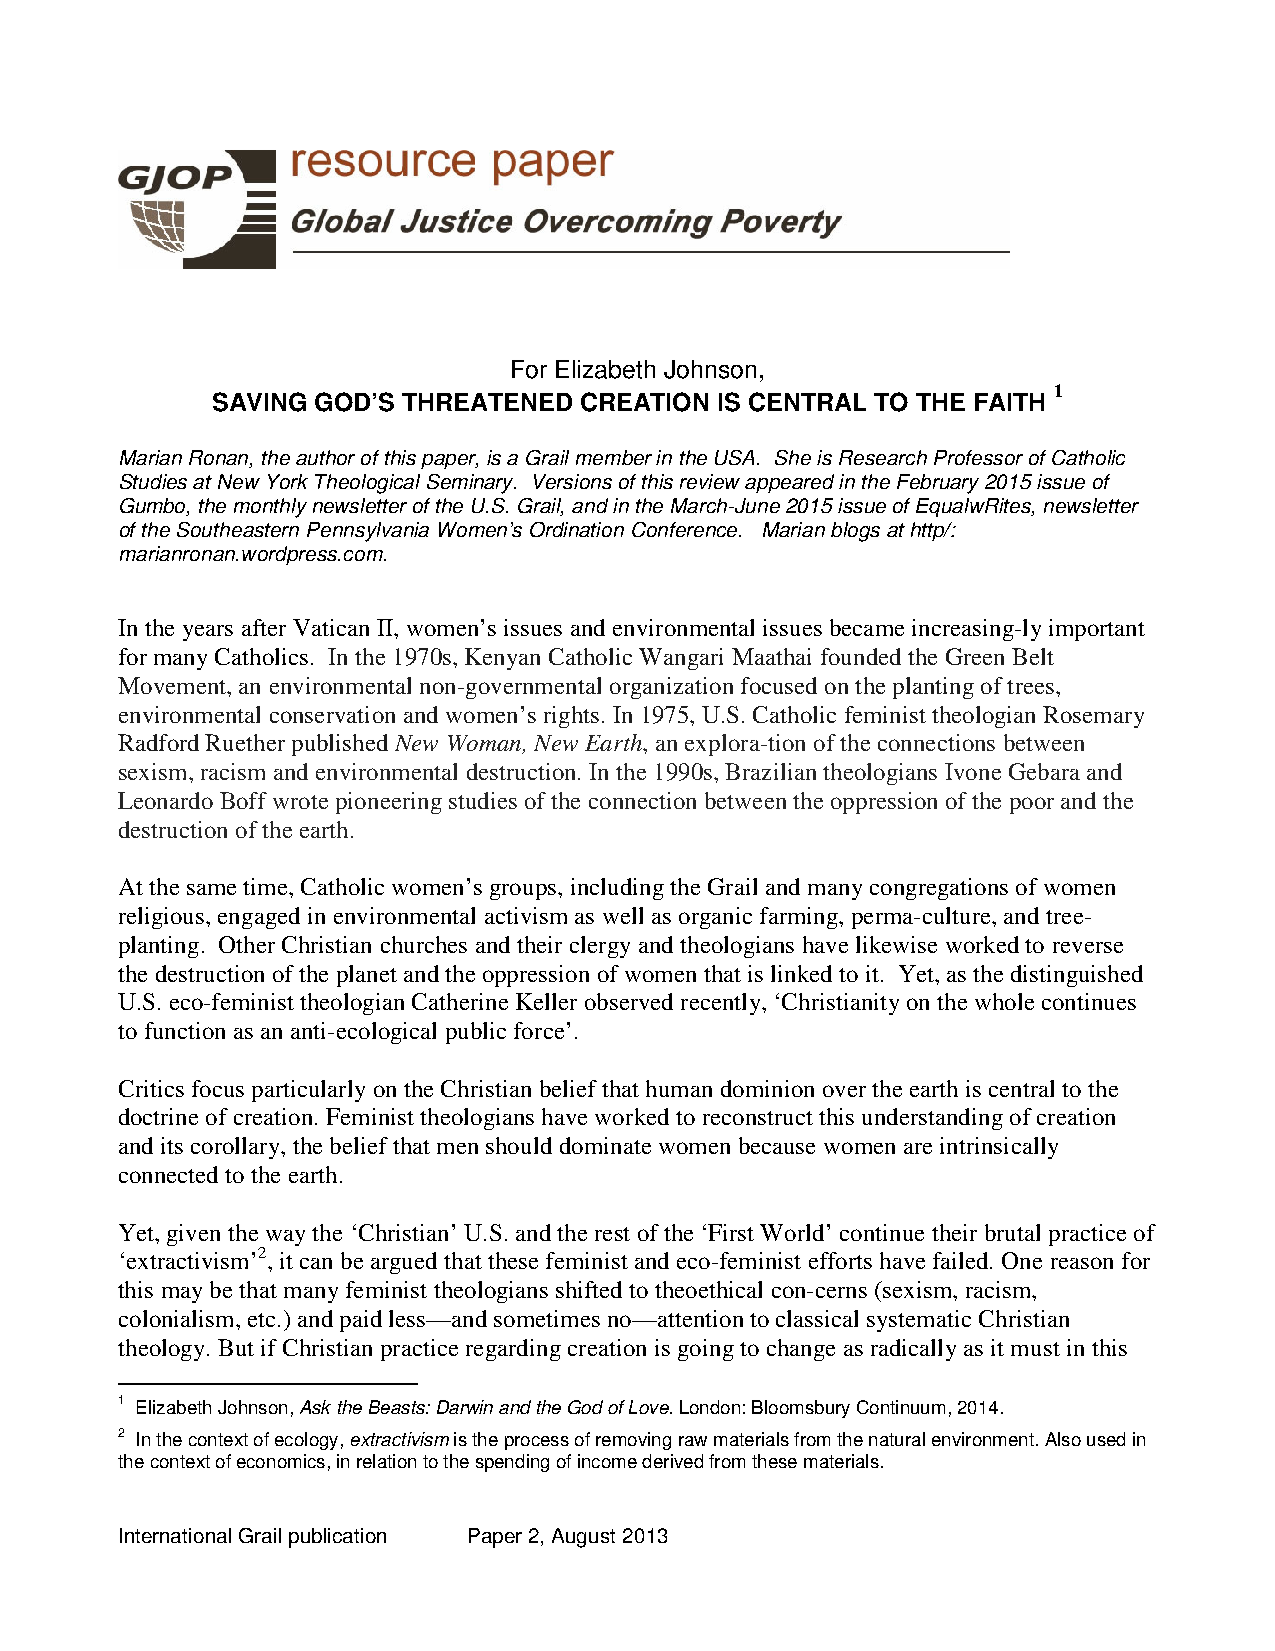 This screenshot has height=1651, width=1275. What do you see at coordinates (259, 402) in the screenshot?
I see `SAVING` at bounding box center [259, 402].
